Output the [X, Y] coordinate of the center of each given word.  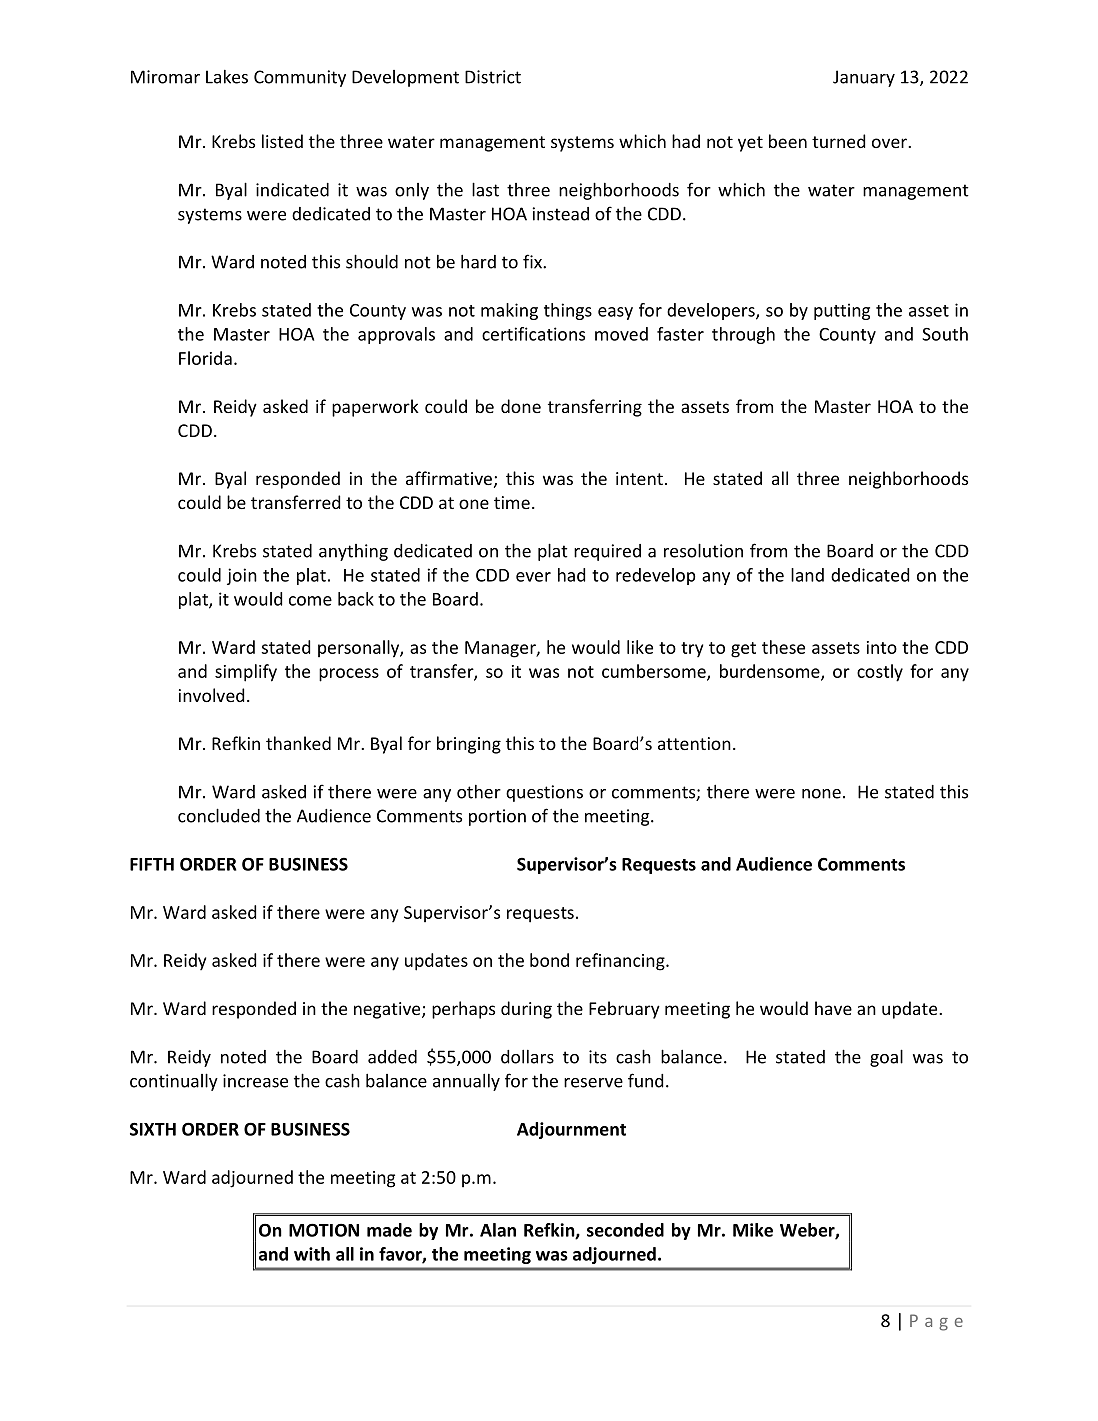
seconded [625, 1230]
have [833, 1008]
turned [838, 141]
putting [842, 311]
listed [282, 141]
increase [255, 1081]
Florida [205, 358]
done [521, 406]
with [312, 1254]
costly [880, 673]
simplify [246, 673]
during [526, 1010]
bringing [469, 745]
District [493, 77]
